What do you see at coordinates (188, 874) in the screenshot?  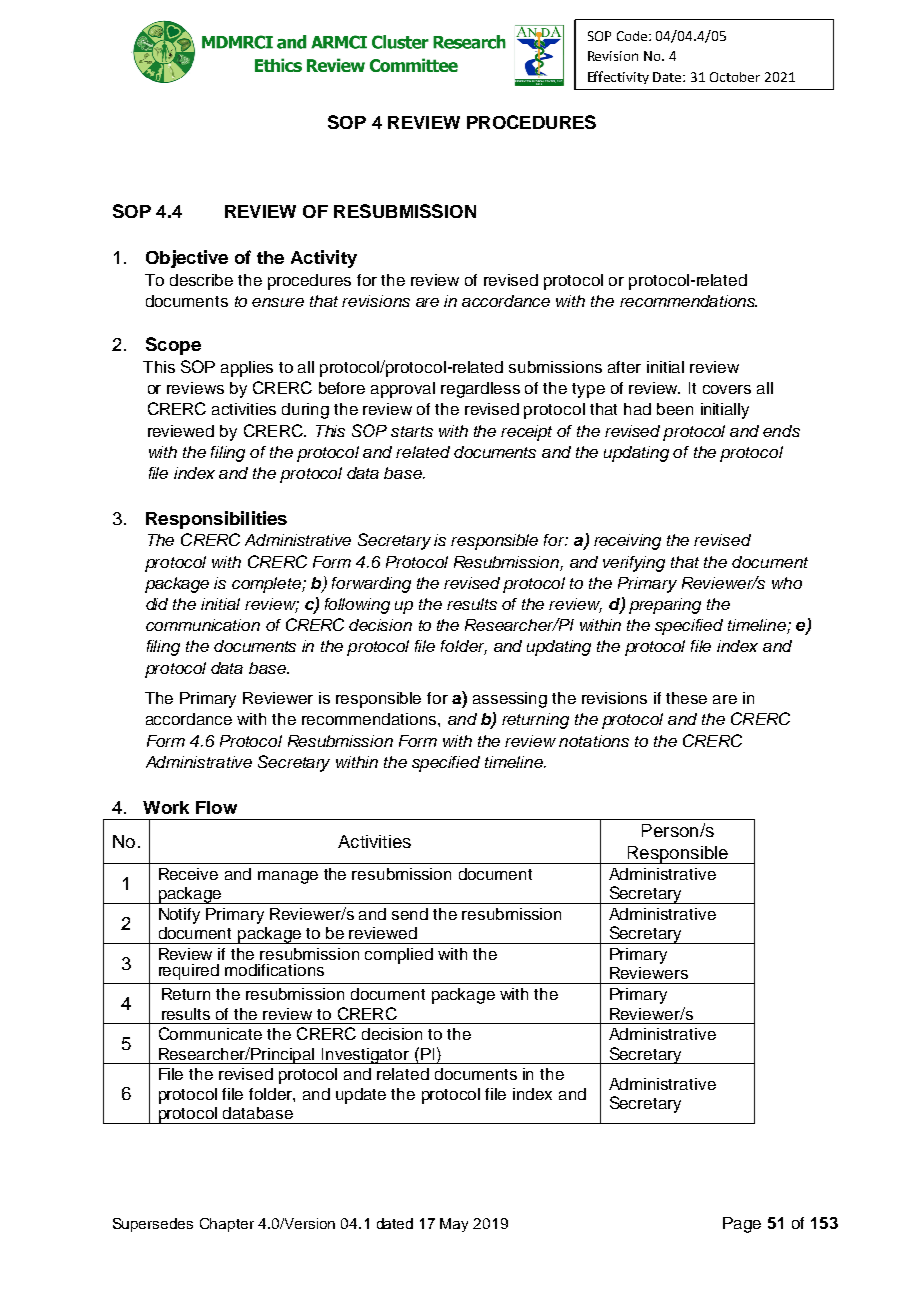 I see `Receive` at bounding box center [188, 874].
